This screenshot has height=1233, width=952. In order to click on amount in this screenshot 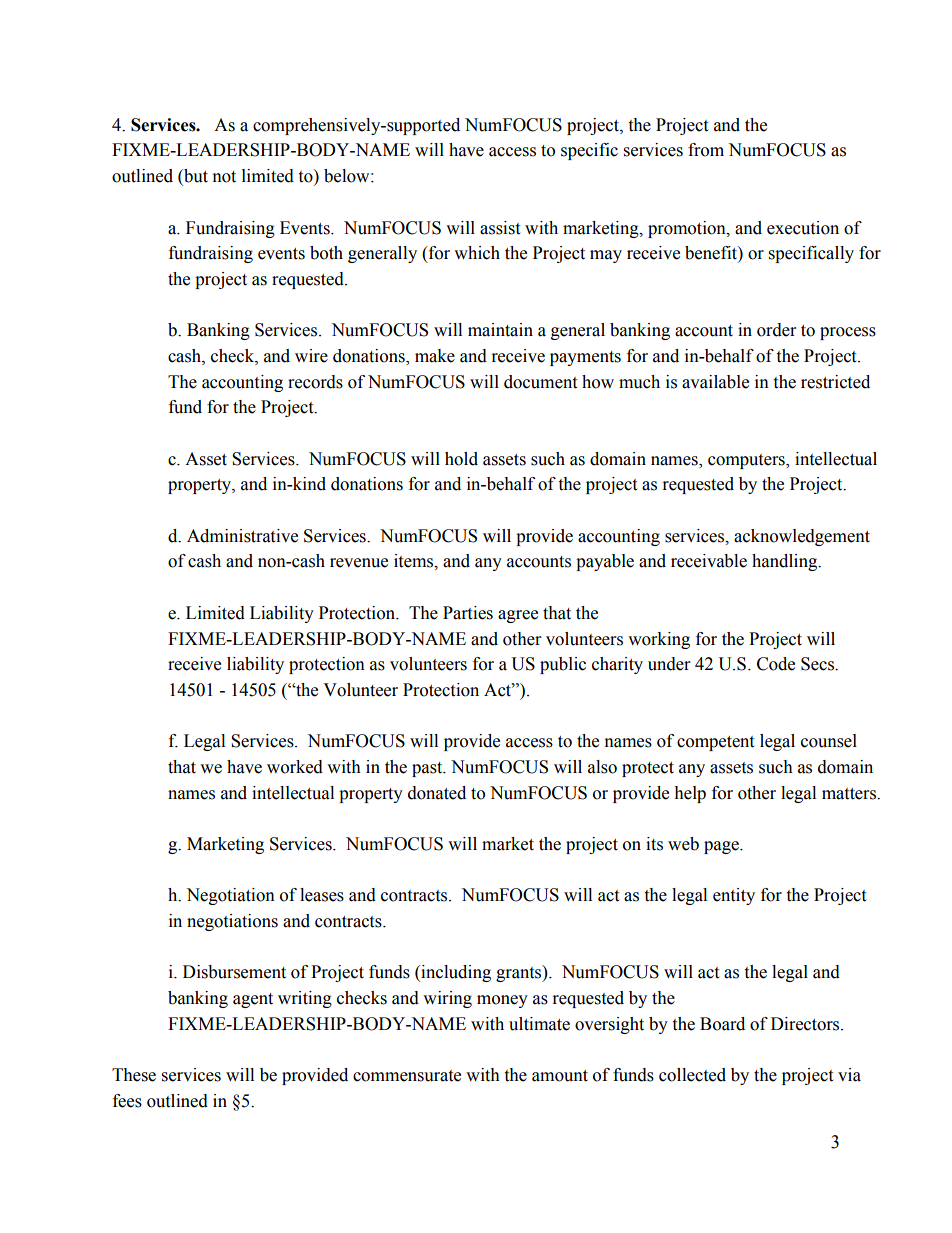, I will do `click(560, 1076)`.
